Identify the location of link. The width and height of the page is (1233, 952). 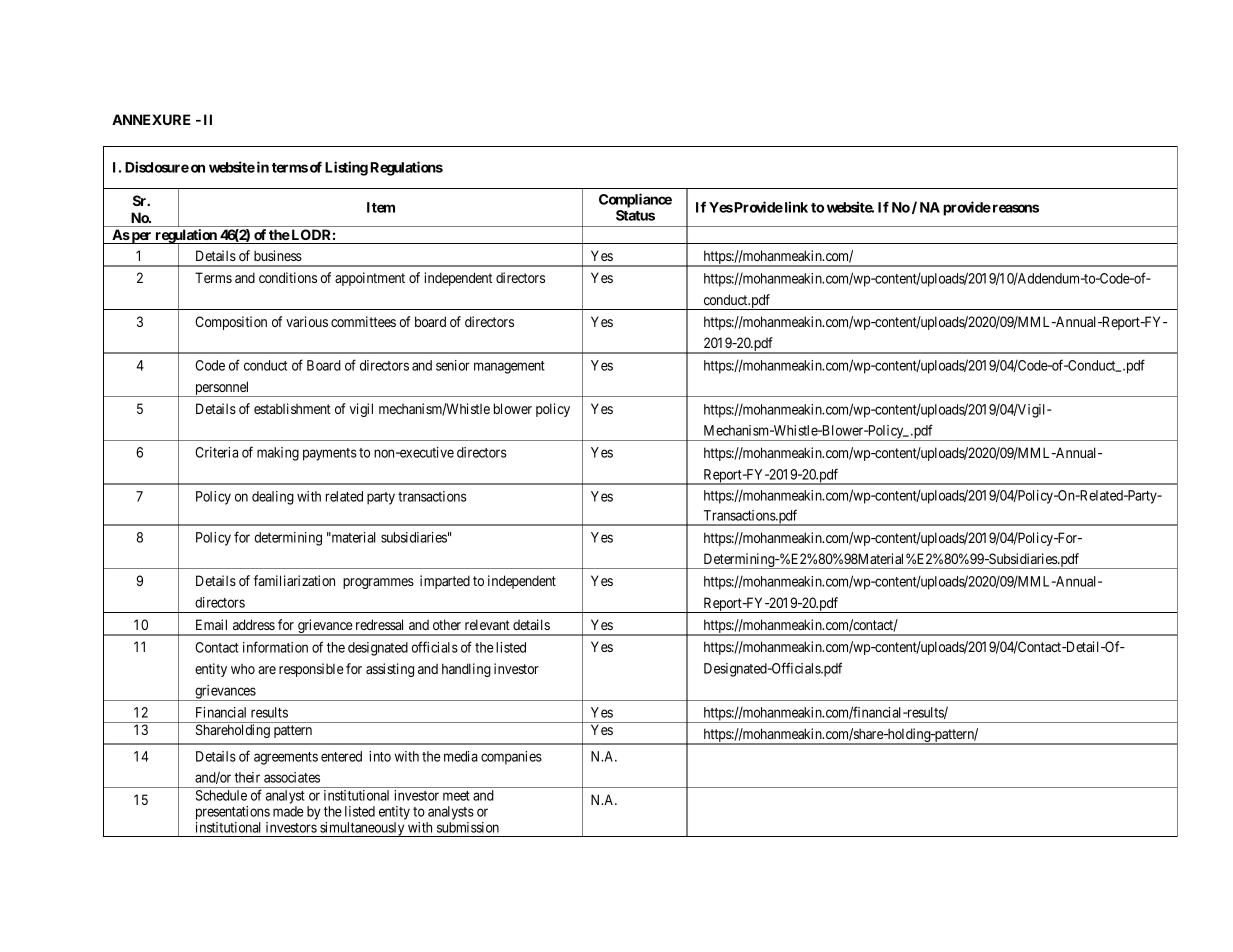
(795, 207).
